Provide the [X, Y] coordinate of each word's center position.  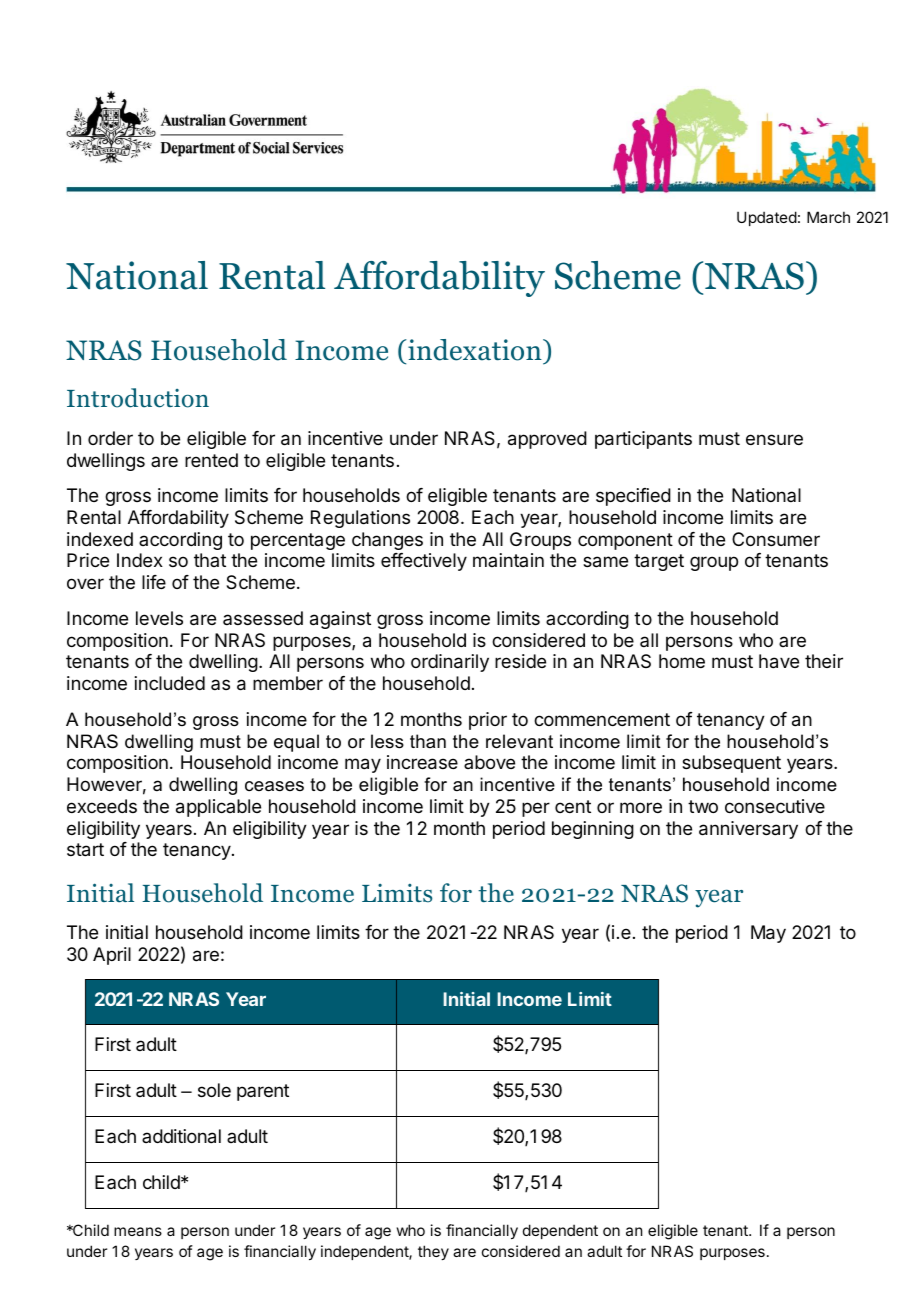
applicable [218, 808]
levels [159, 618]
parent [263, 1092]
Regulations [360, 519]
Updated [767, 218]
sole [214, 1090]
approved [547, 440]
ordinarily [450, 663]
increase [422, 762]
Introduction [138, 398]
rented [211, 460]
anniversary [748, 830]
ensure [774, 439]
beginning [593, 830]
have [779, 661]
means [138, 1231]
